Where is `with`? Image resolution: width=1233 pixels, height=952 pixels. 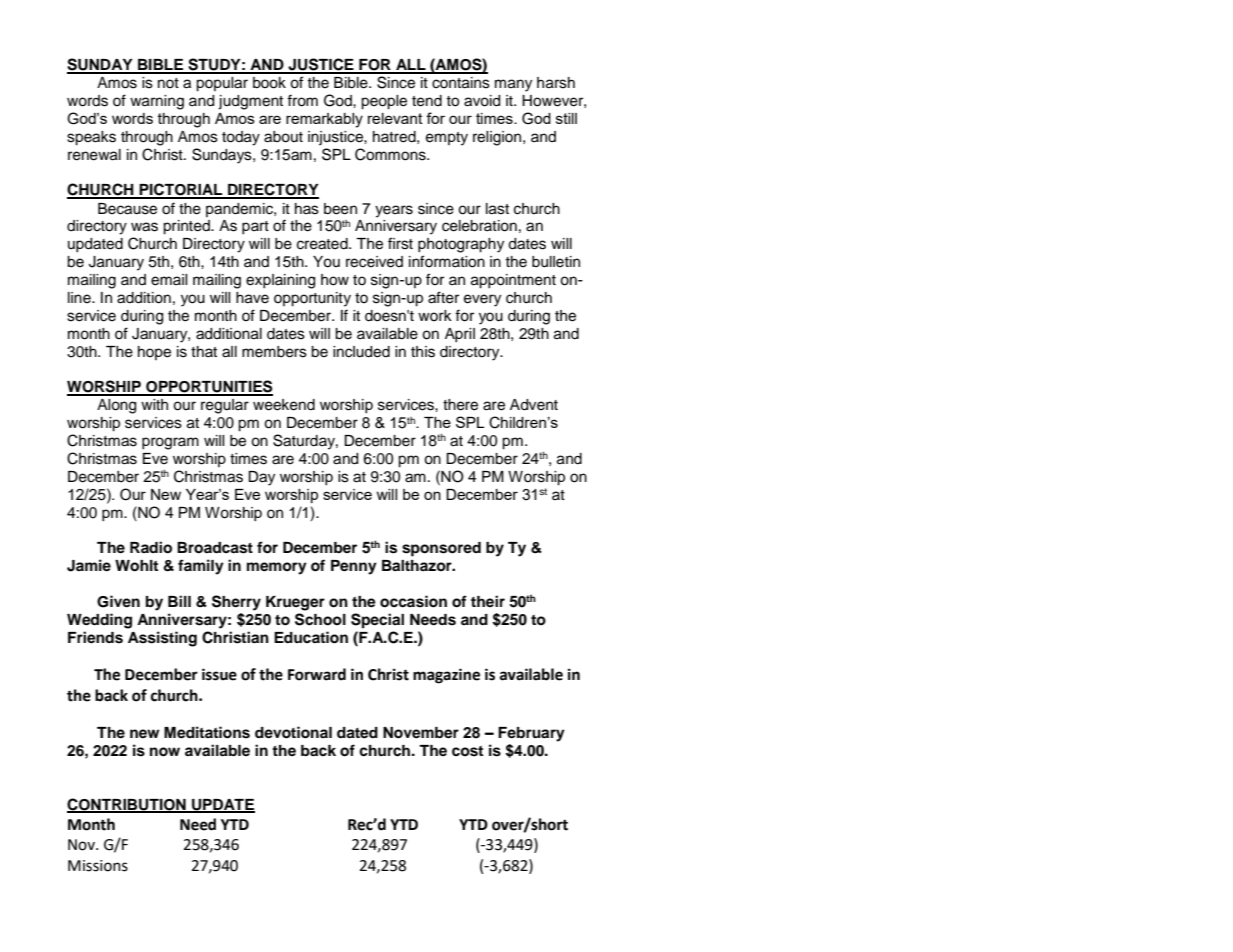 with is located at coordinates (154, 404).
